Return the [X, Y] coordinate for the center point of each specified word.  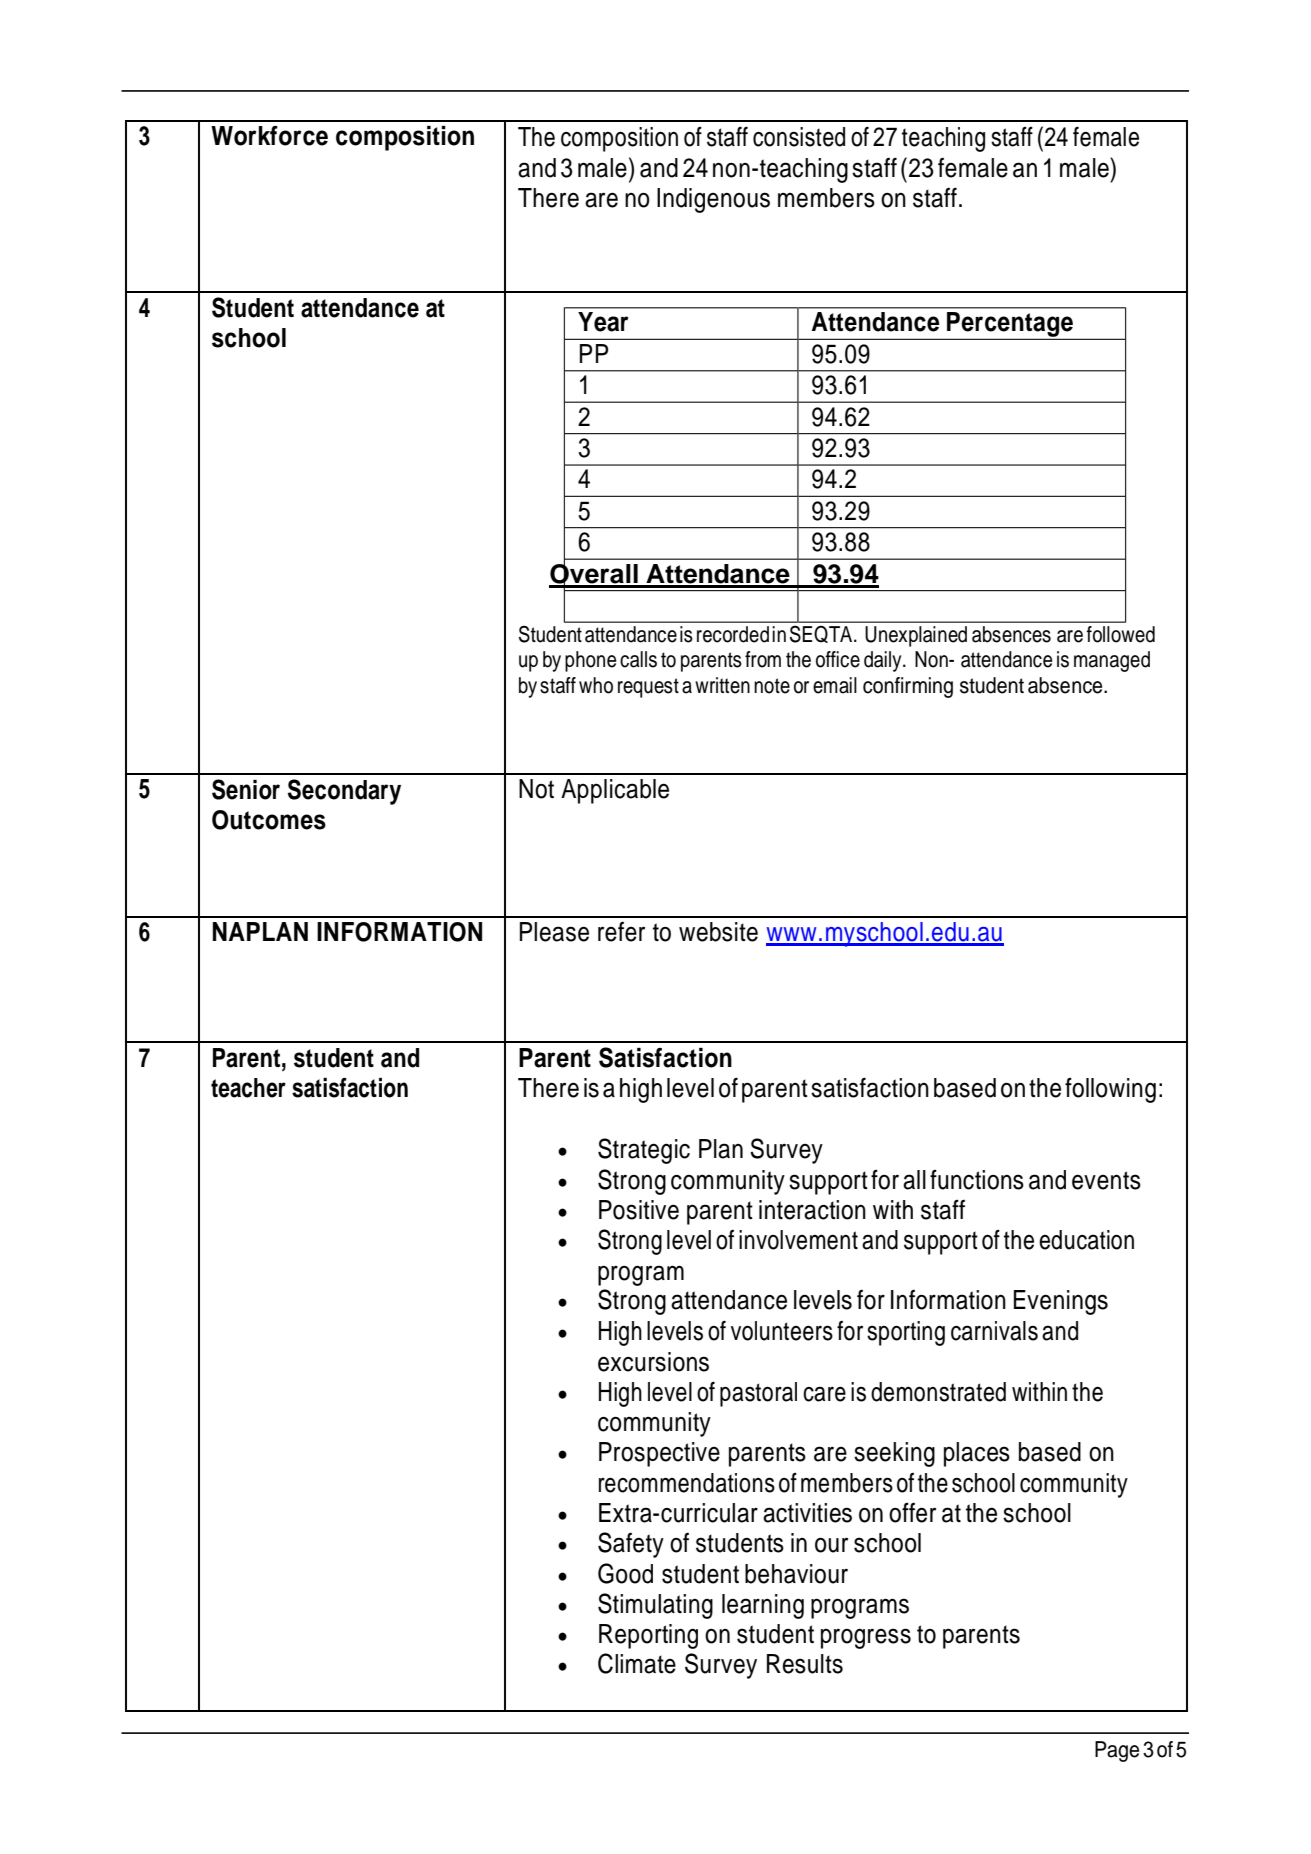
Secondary [344, 792]
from [763, 659]
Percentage [1010, 326]
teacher [248, 1088]
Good [625, 1573]
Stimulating [655, 1606]
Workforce [269, 136]
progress [866, 1638]
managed [1112, 661]
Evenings [1061, 1302]
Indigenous [713, 200]
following [1110, 1090]
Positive [639, 1210]
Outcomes [269, 820]
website [718, 932]
